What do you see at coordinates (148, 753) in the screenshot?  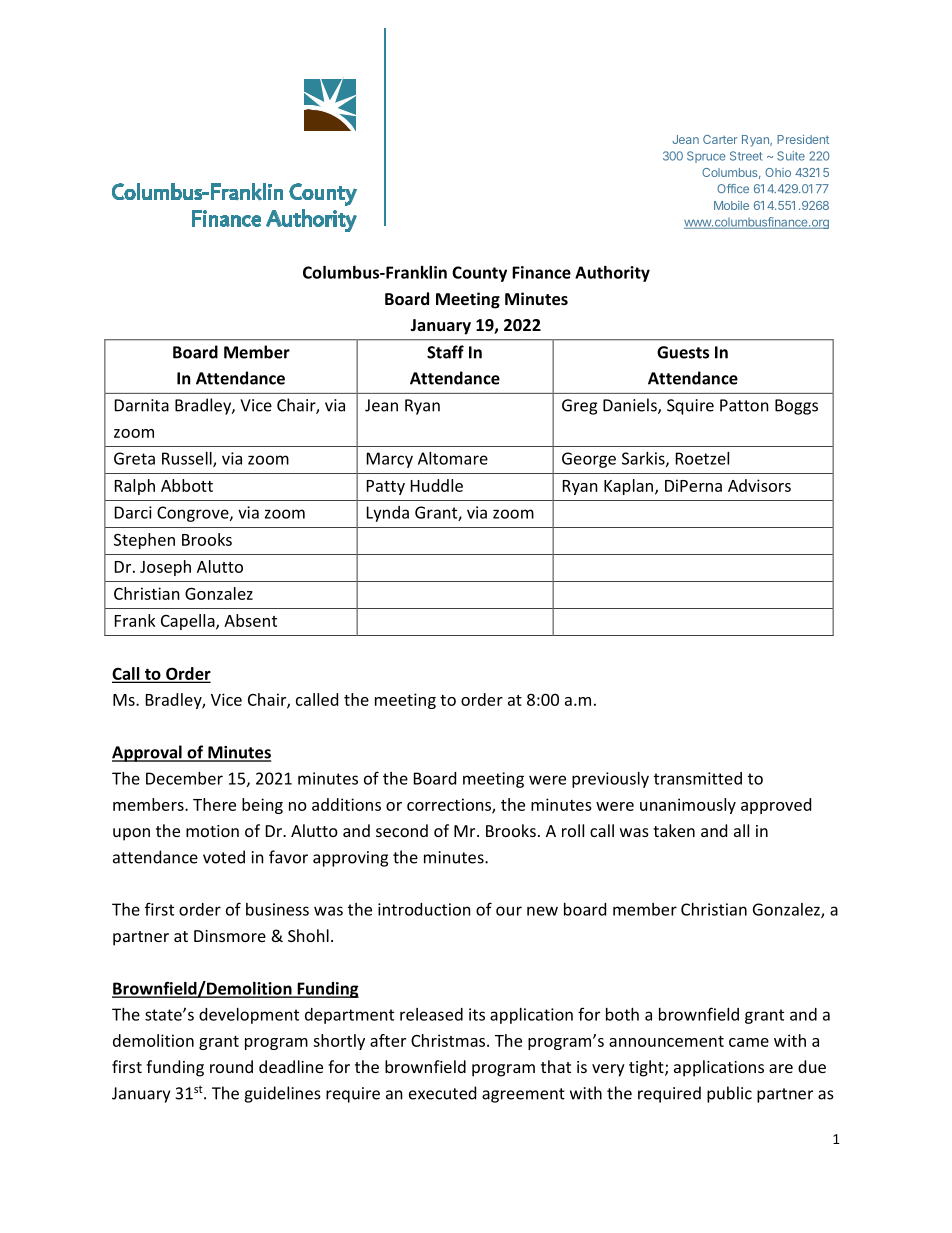 I see `Approval` at bounding box center [148, 753].
